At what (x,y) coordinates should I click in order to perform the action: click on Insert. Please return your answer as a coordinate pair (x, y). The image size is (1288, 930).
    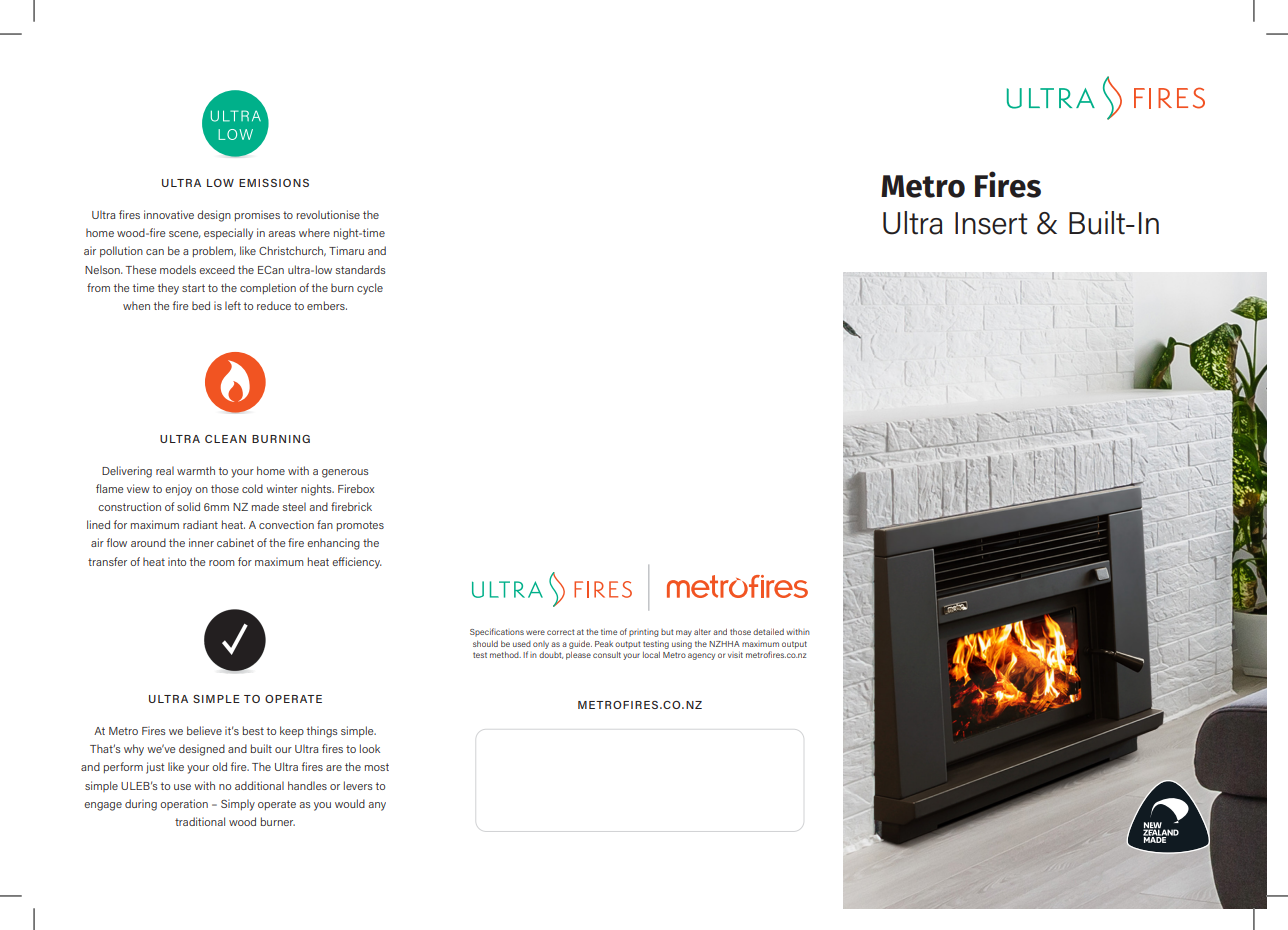
    Looking at the image, I should click on (991, 223).
